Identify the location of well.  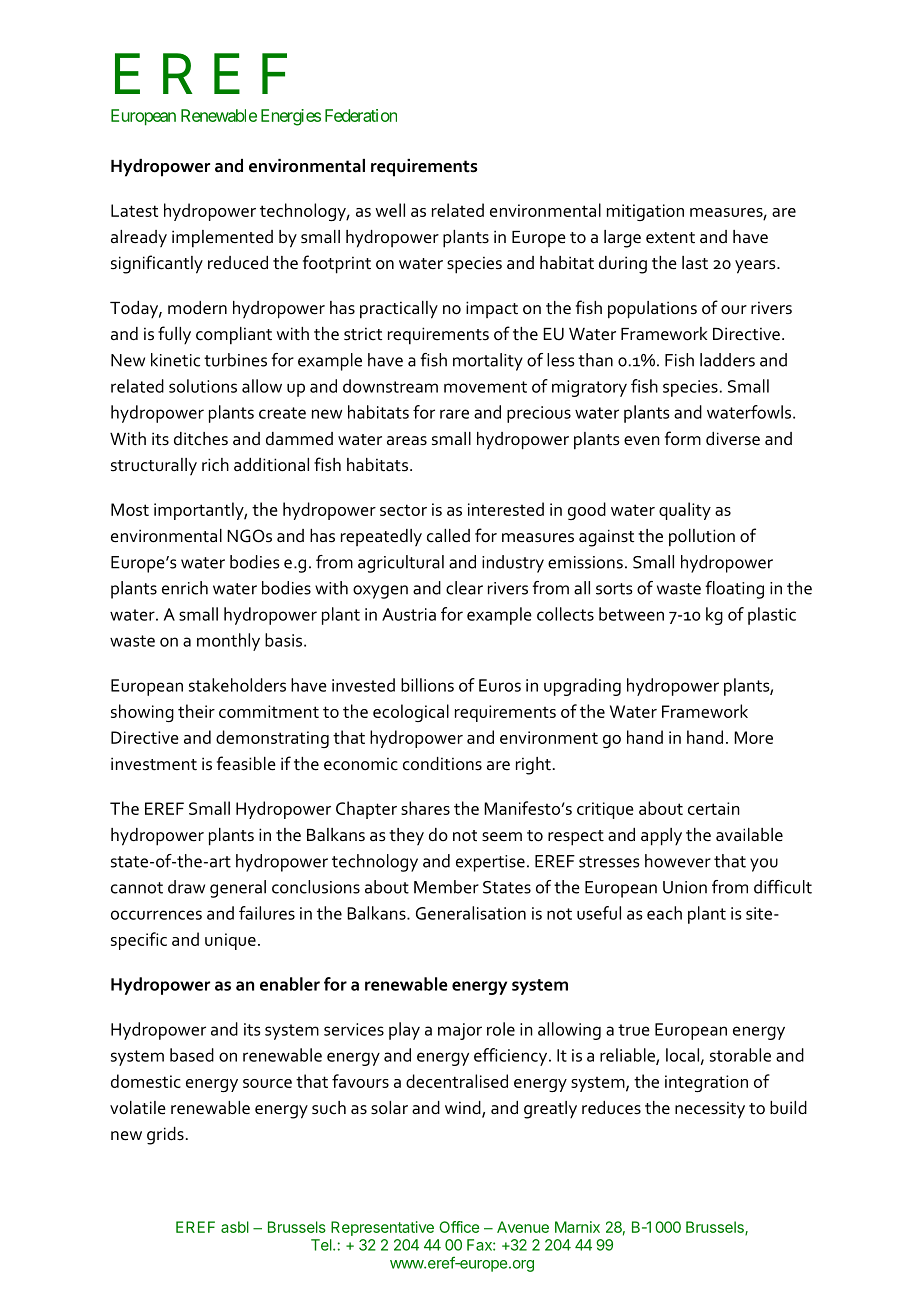
(390, 210).
